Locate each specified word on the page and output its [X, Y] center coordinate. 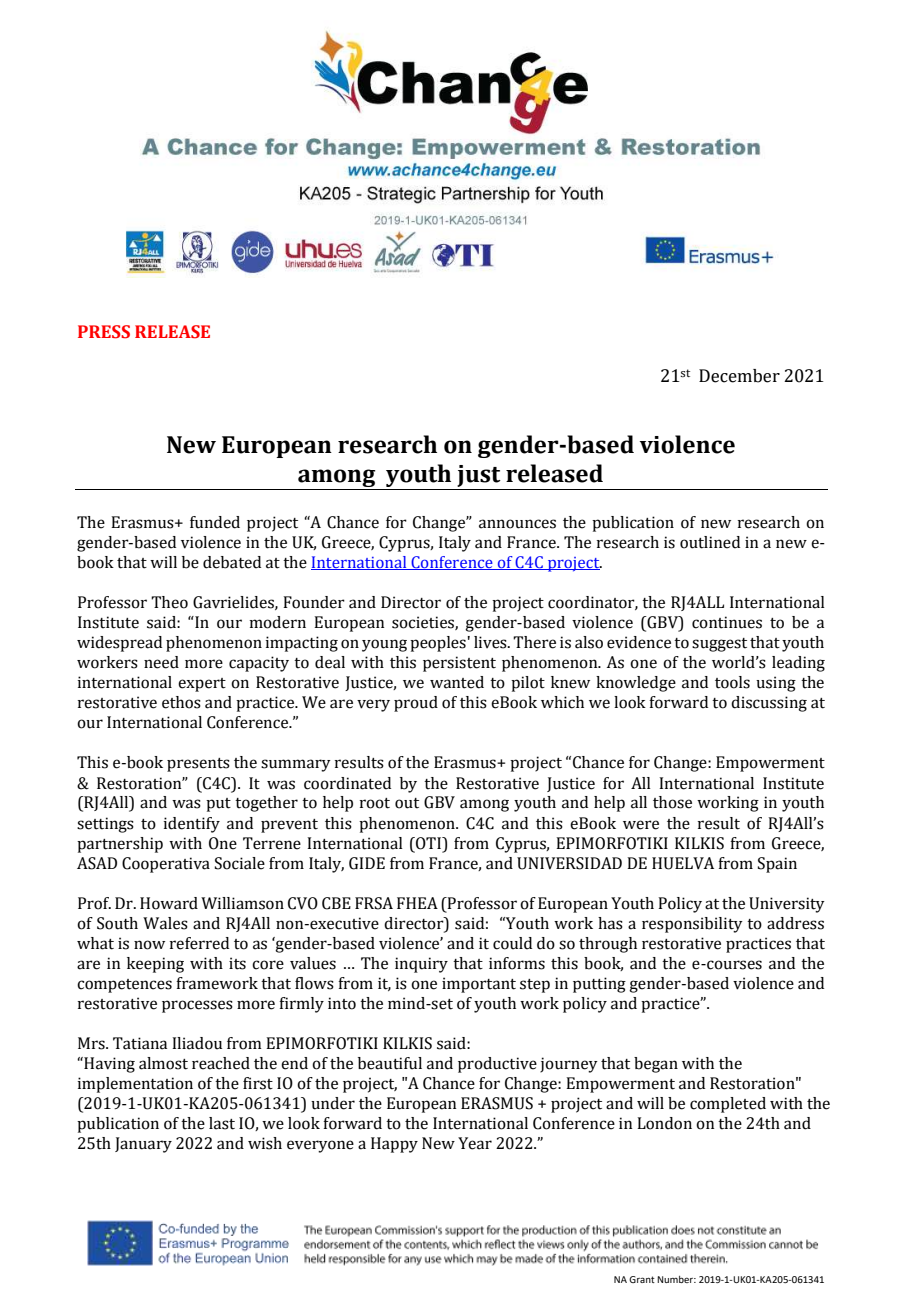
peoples [439, 644]
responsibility [692, 925]
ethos [181, 702]
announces [517, 524]
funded [215, 522]
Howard [169, 903]
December [739, 376]
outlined [710, 542]
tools [732, 682]
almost [163, 1063]
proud [416, 704]
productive [497, 1065]
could [512, 943]
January [143, 1145]
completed [728, 1105]
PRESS [104, 332]
